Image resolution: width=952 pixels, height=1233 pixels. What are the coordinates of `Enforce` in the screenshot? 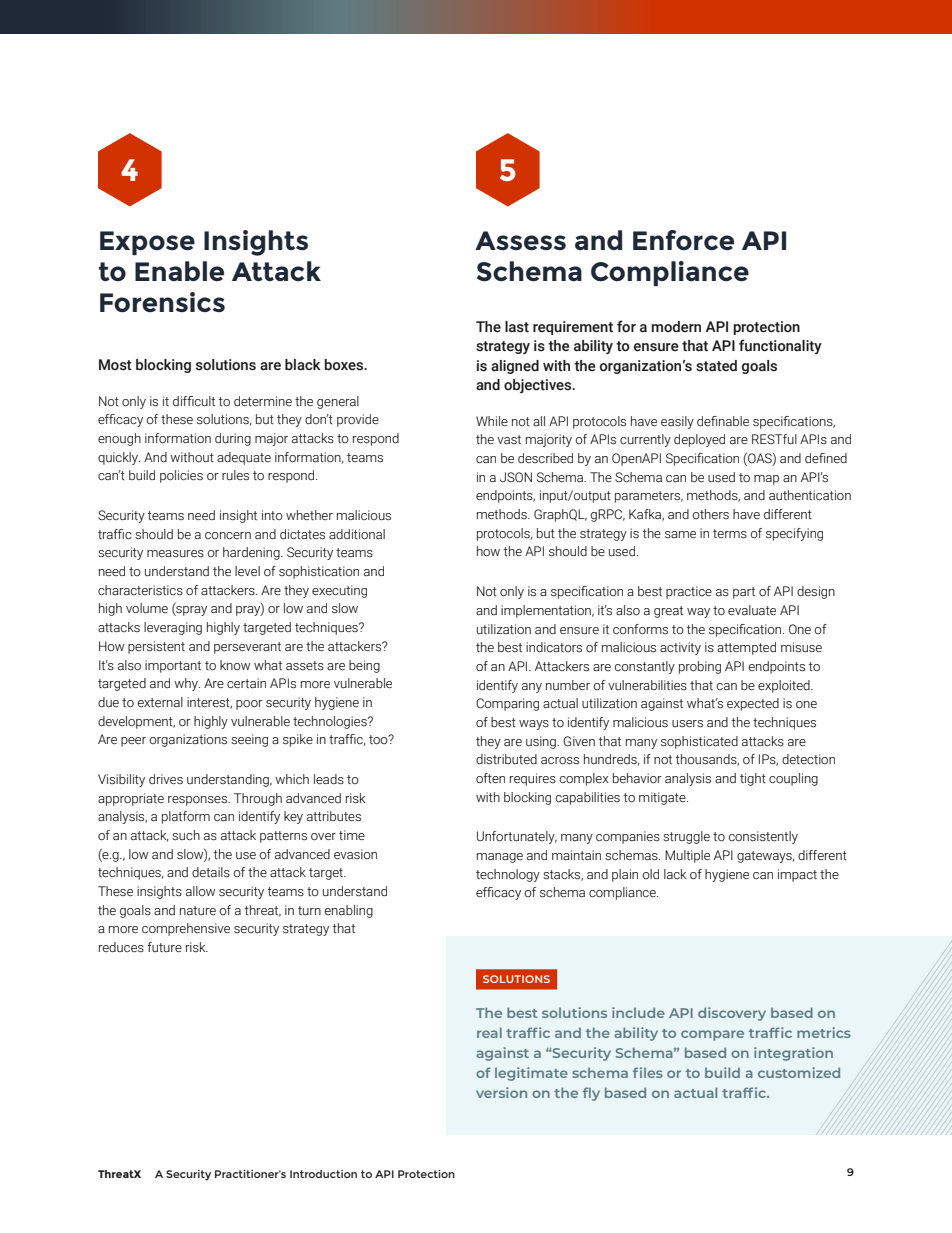 It's located at (683, 240).
